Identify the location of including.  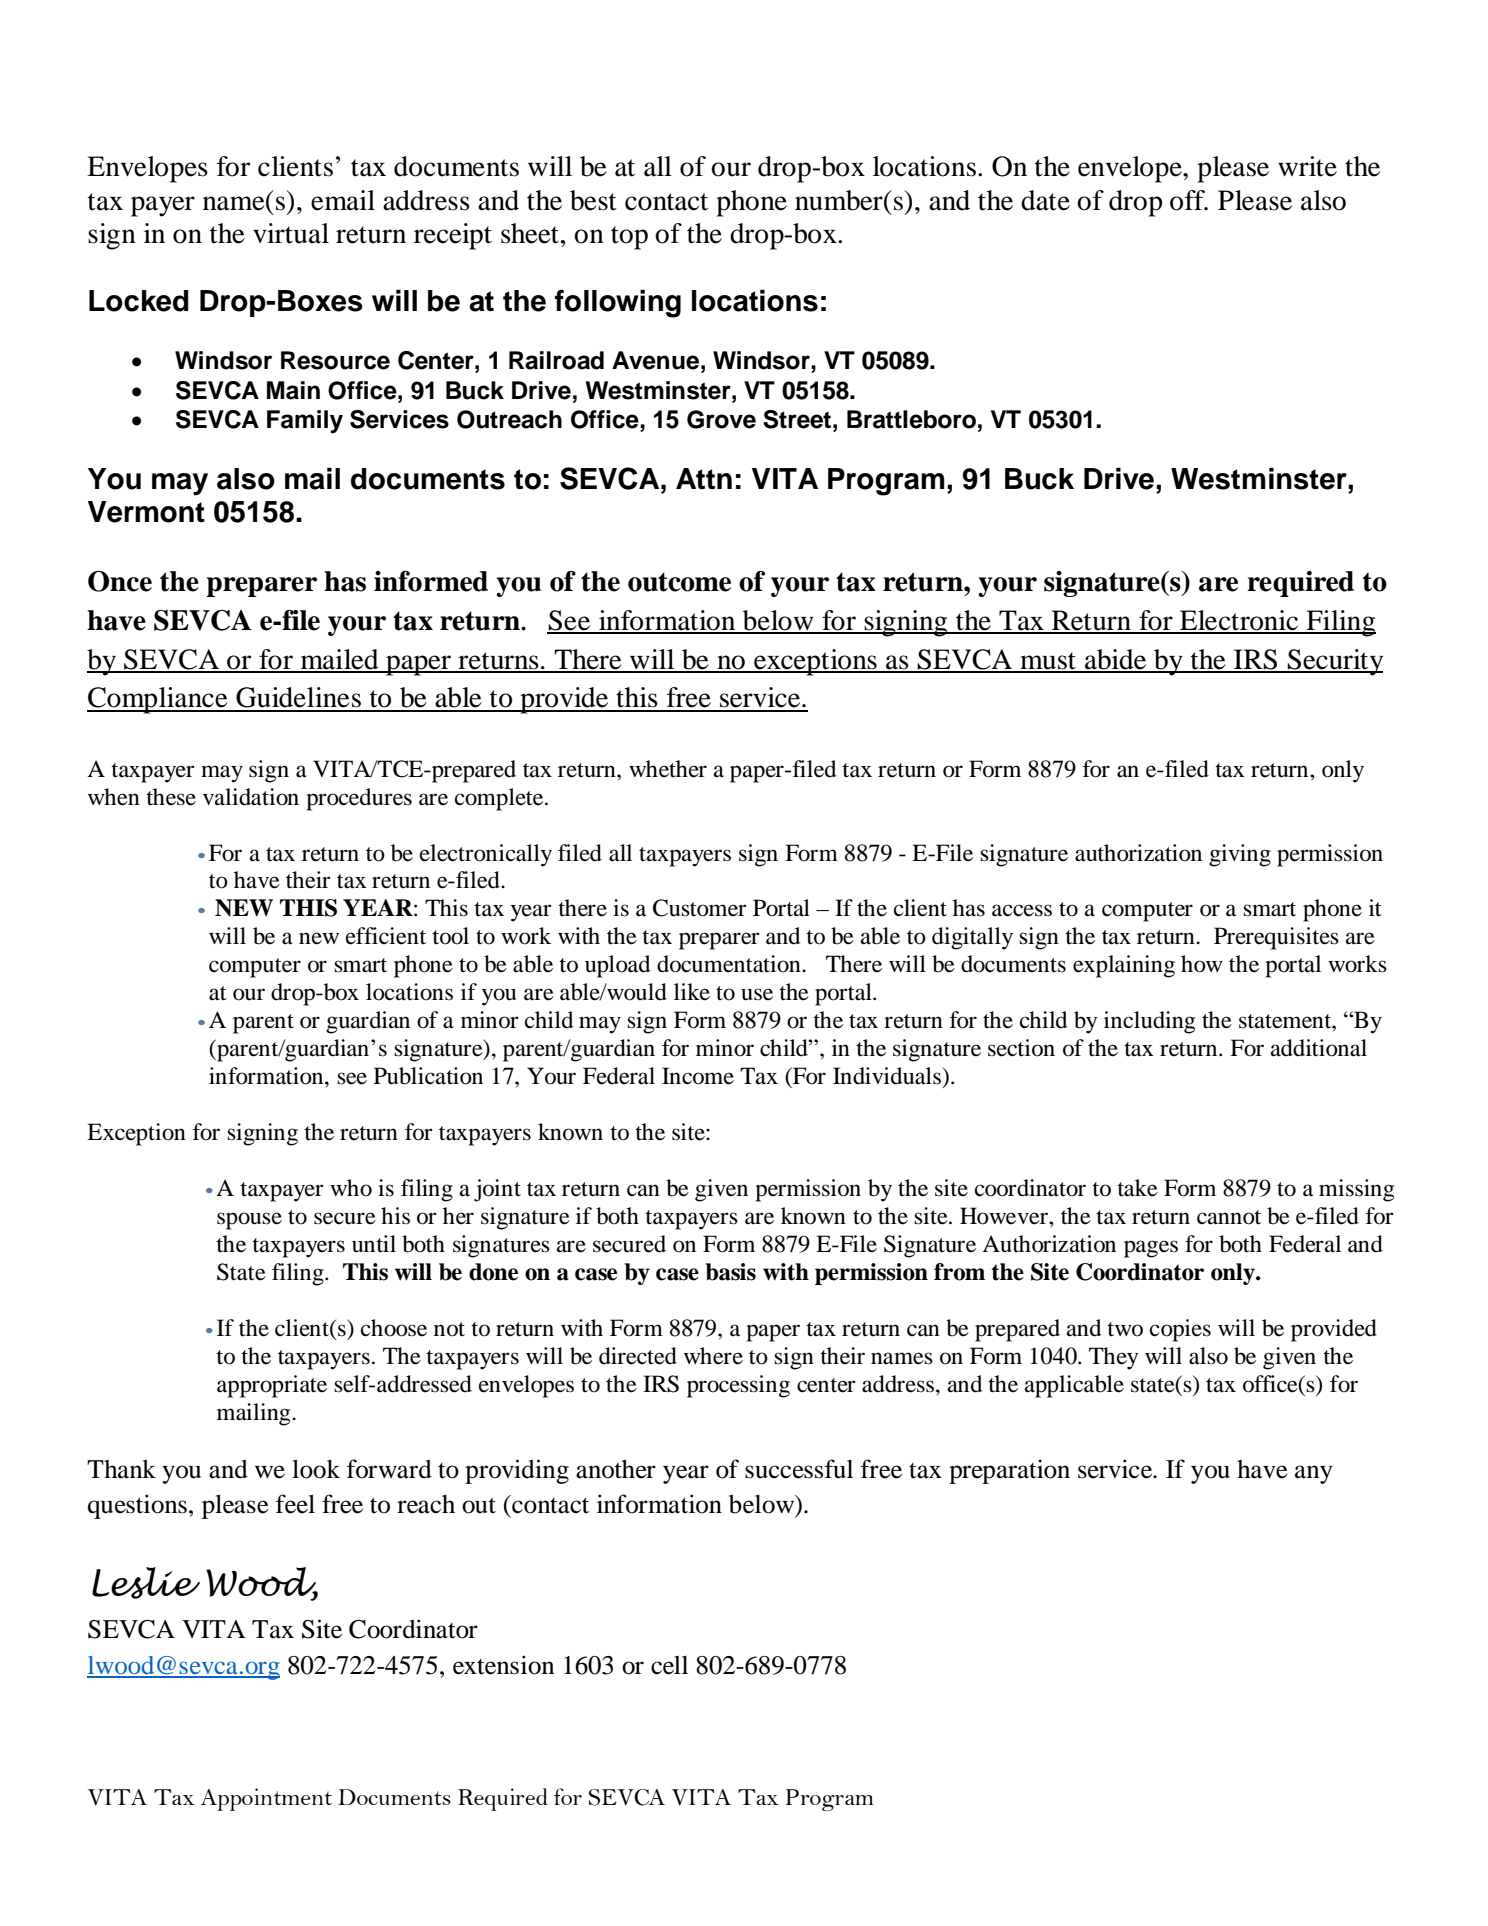
(1149, 1022).
